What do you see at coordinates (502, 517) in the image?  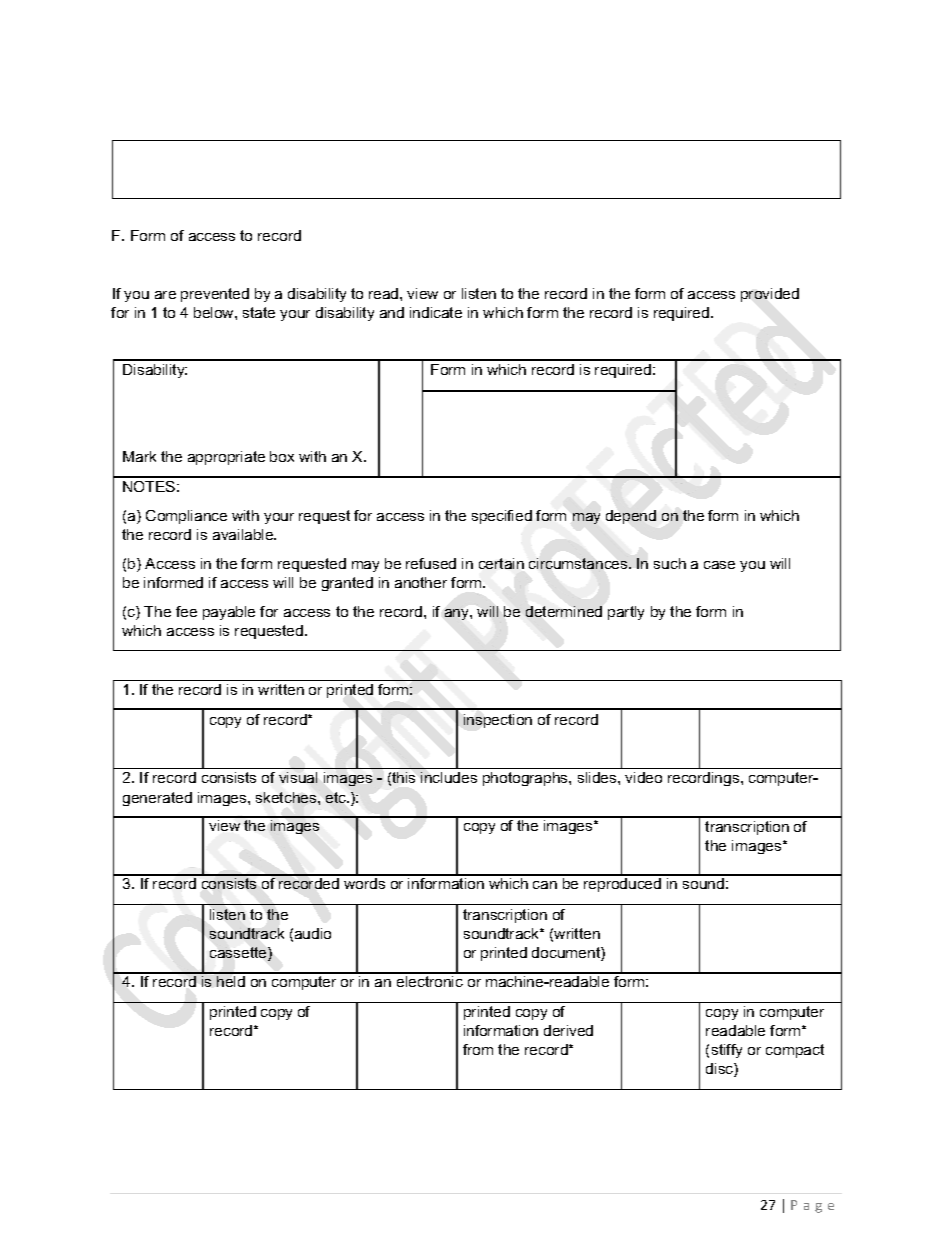 I see `specified` at bounding box center [502, 517].
